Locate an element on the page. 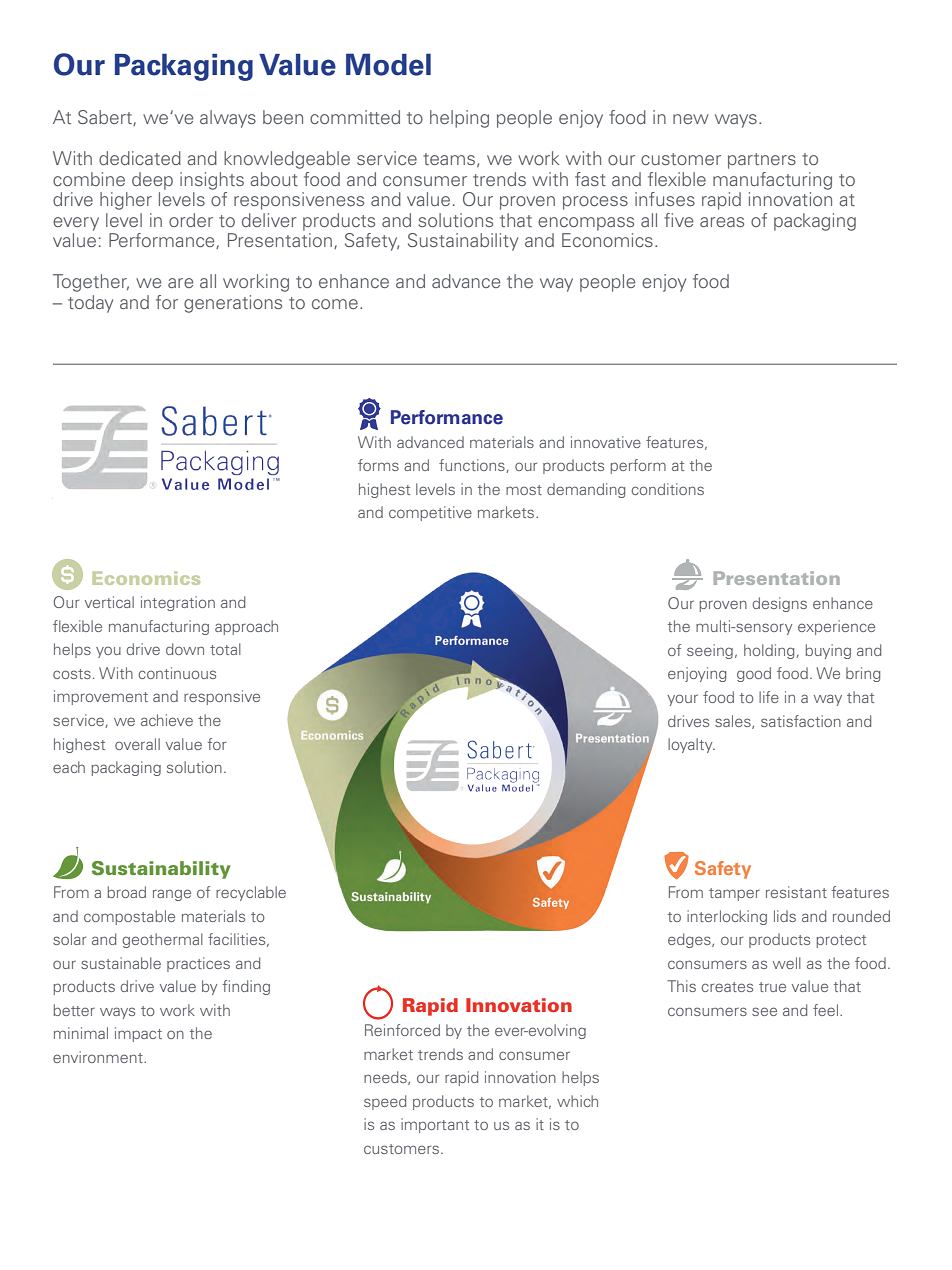 The image size is (952, 1270). areas is located at coordinates (722, 222).
